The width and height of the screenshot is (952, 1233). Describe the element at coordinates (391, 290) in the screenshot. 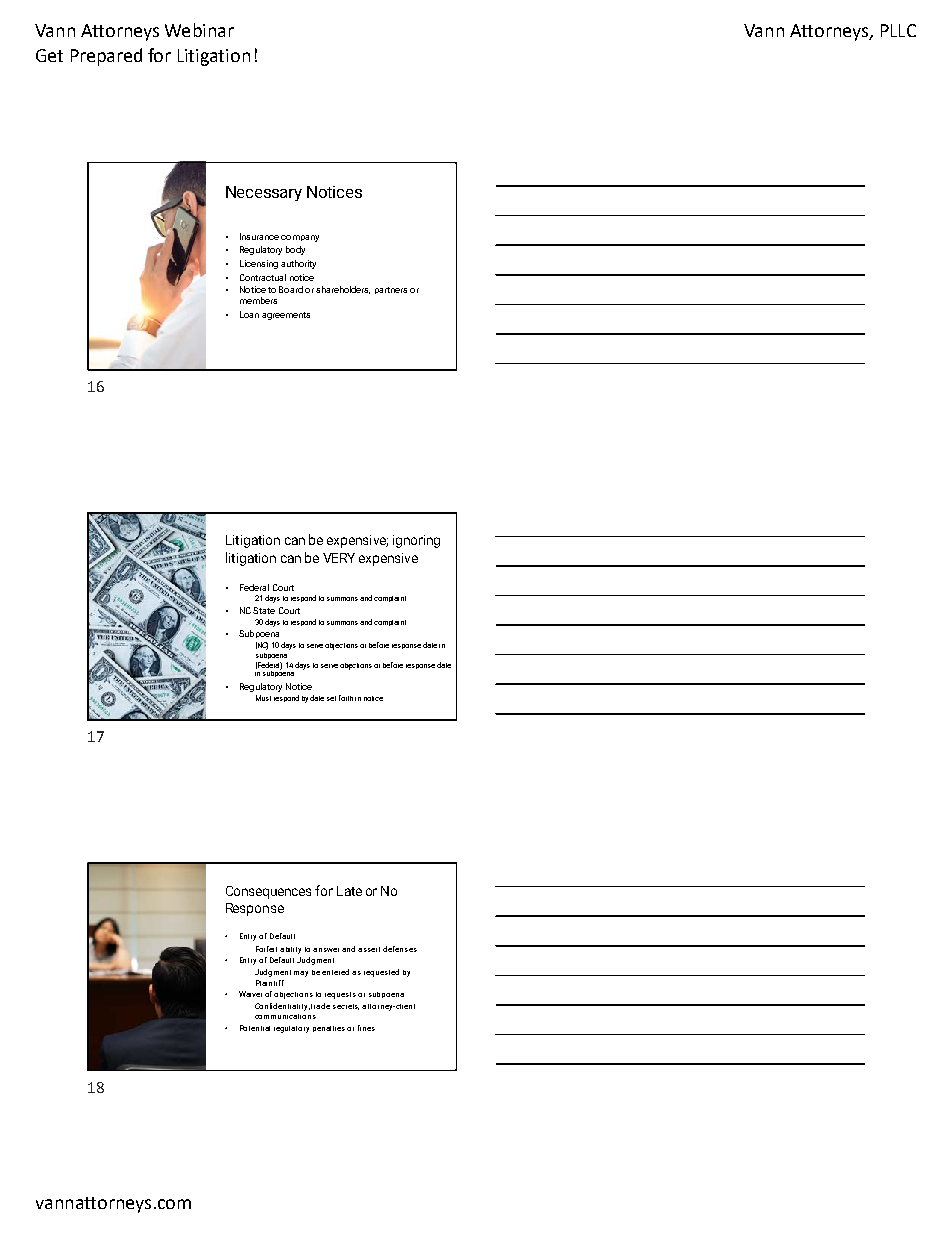

I see `partners` at that location.
